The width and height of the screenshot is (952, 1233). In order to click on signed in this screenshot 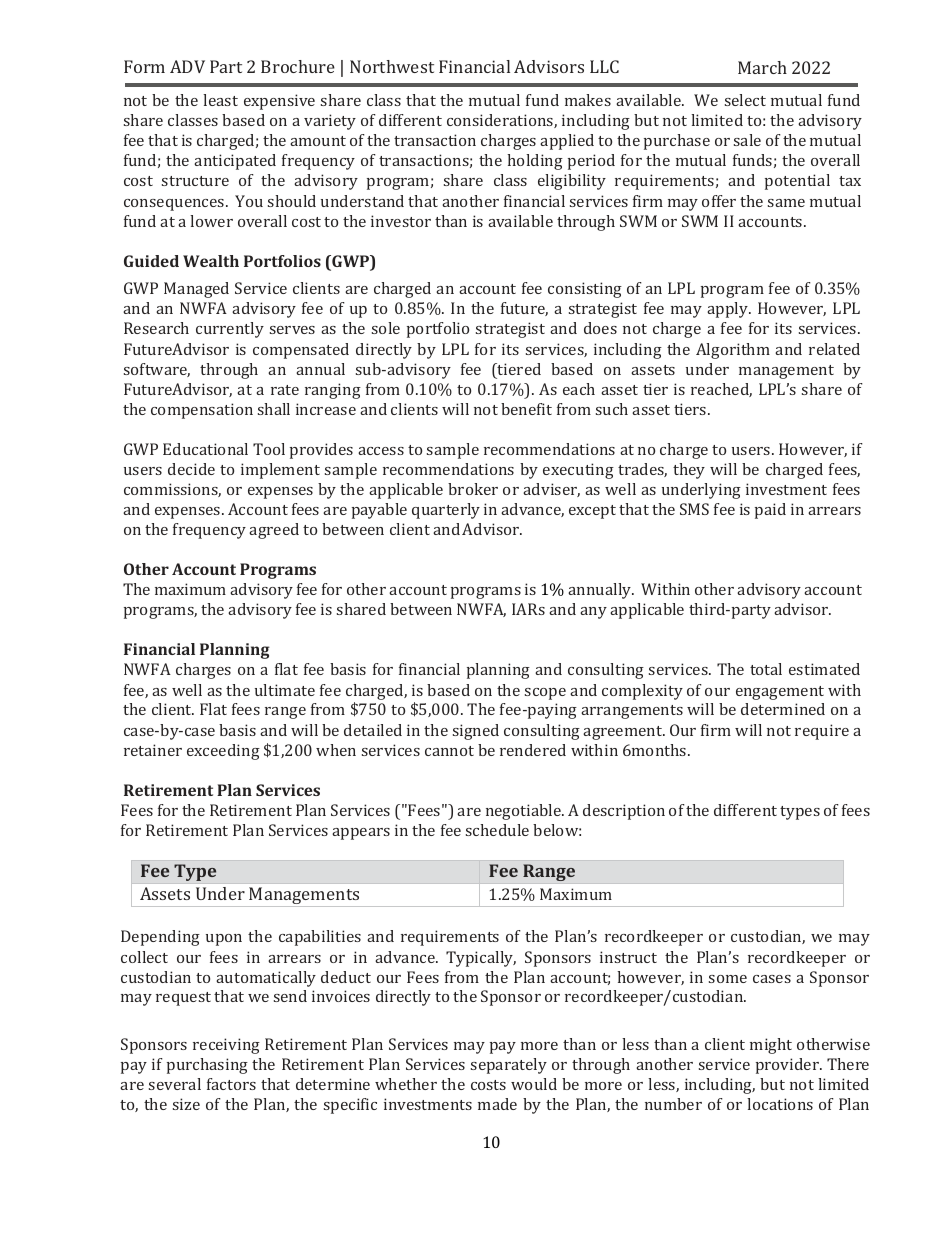, I will do `click(476, 732)`.
